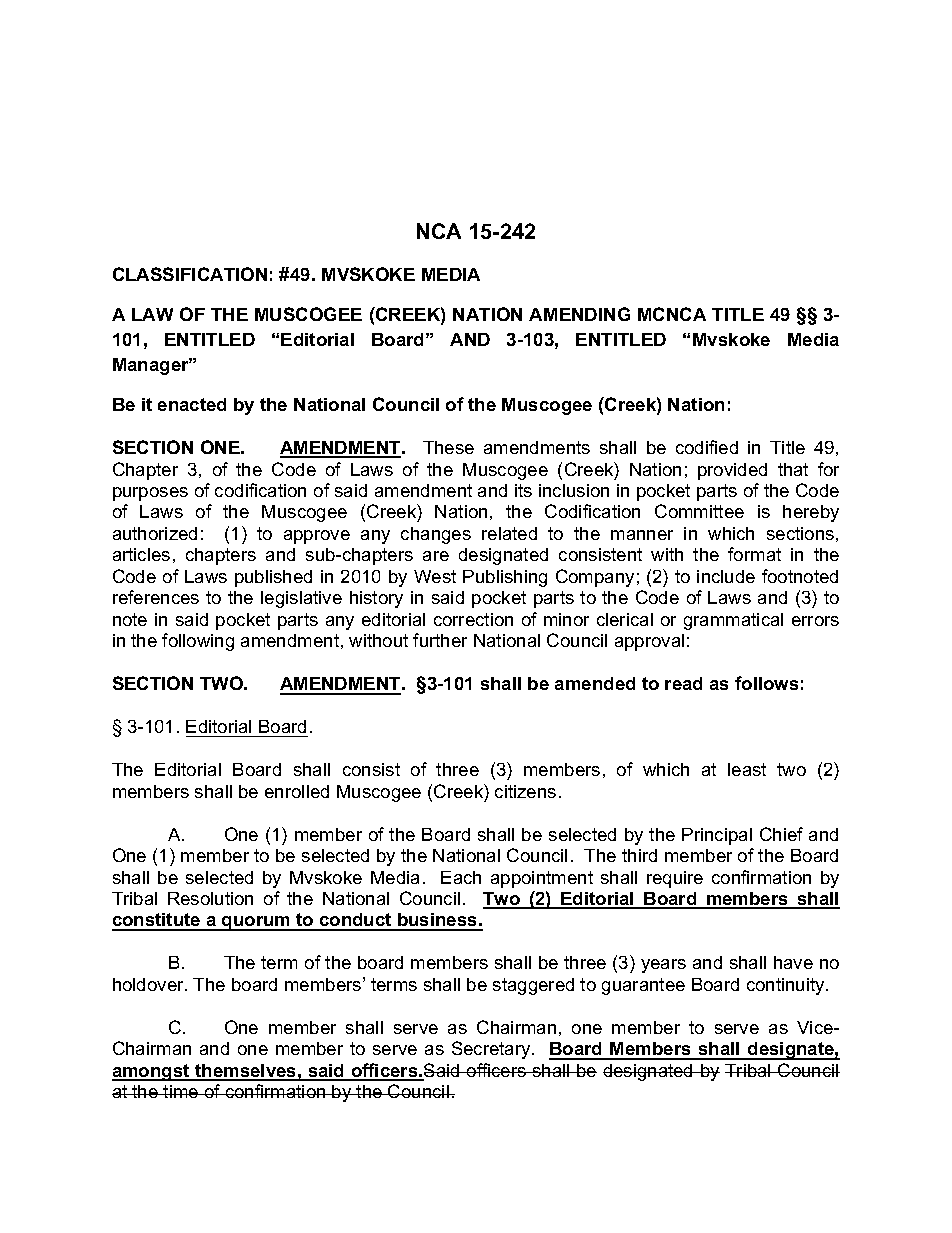  Describe the element at coordinates (579, 314) in the image. I see `AMENDING` at that location.
